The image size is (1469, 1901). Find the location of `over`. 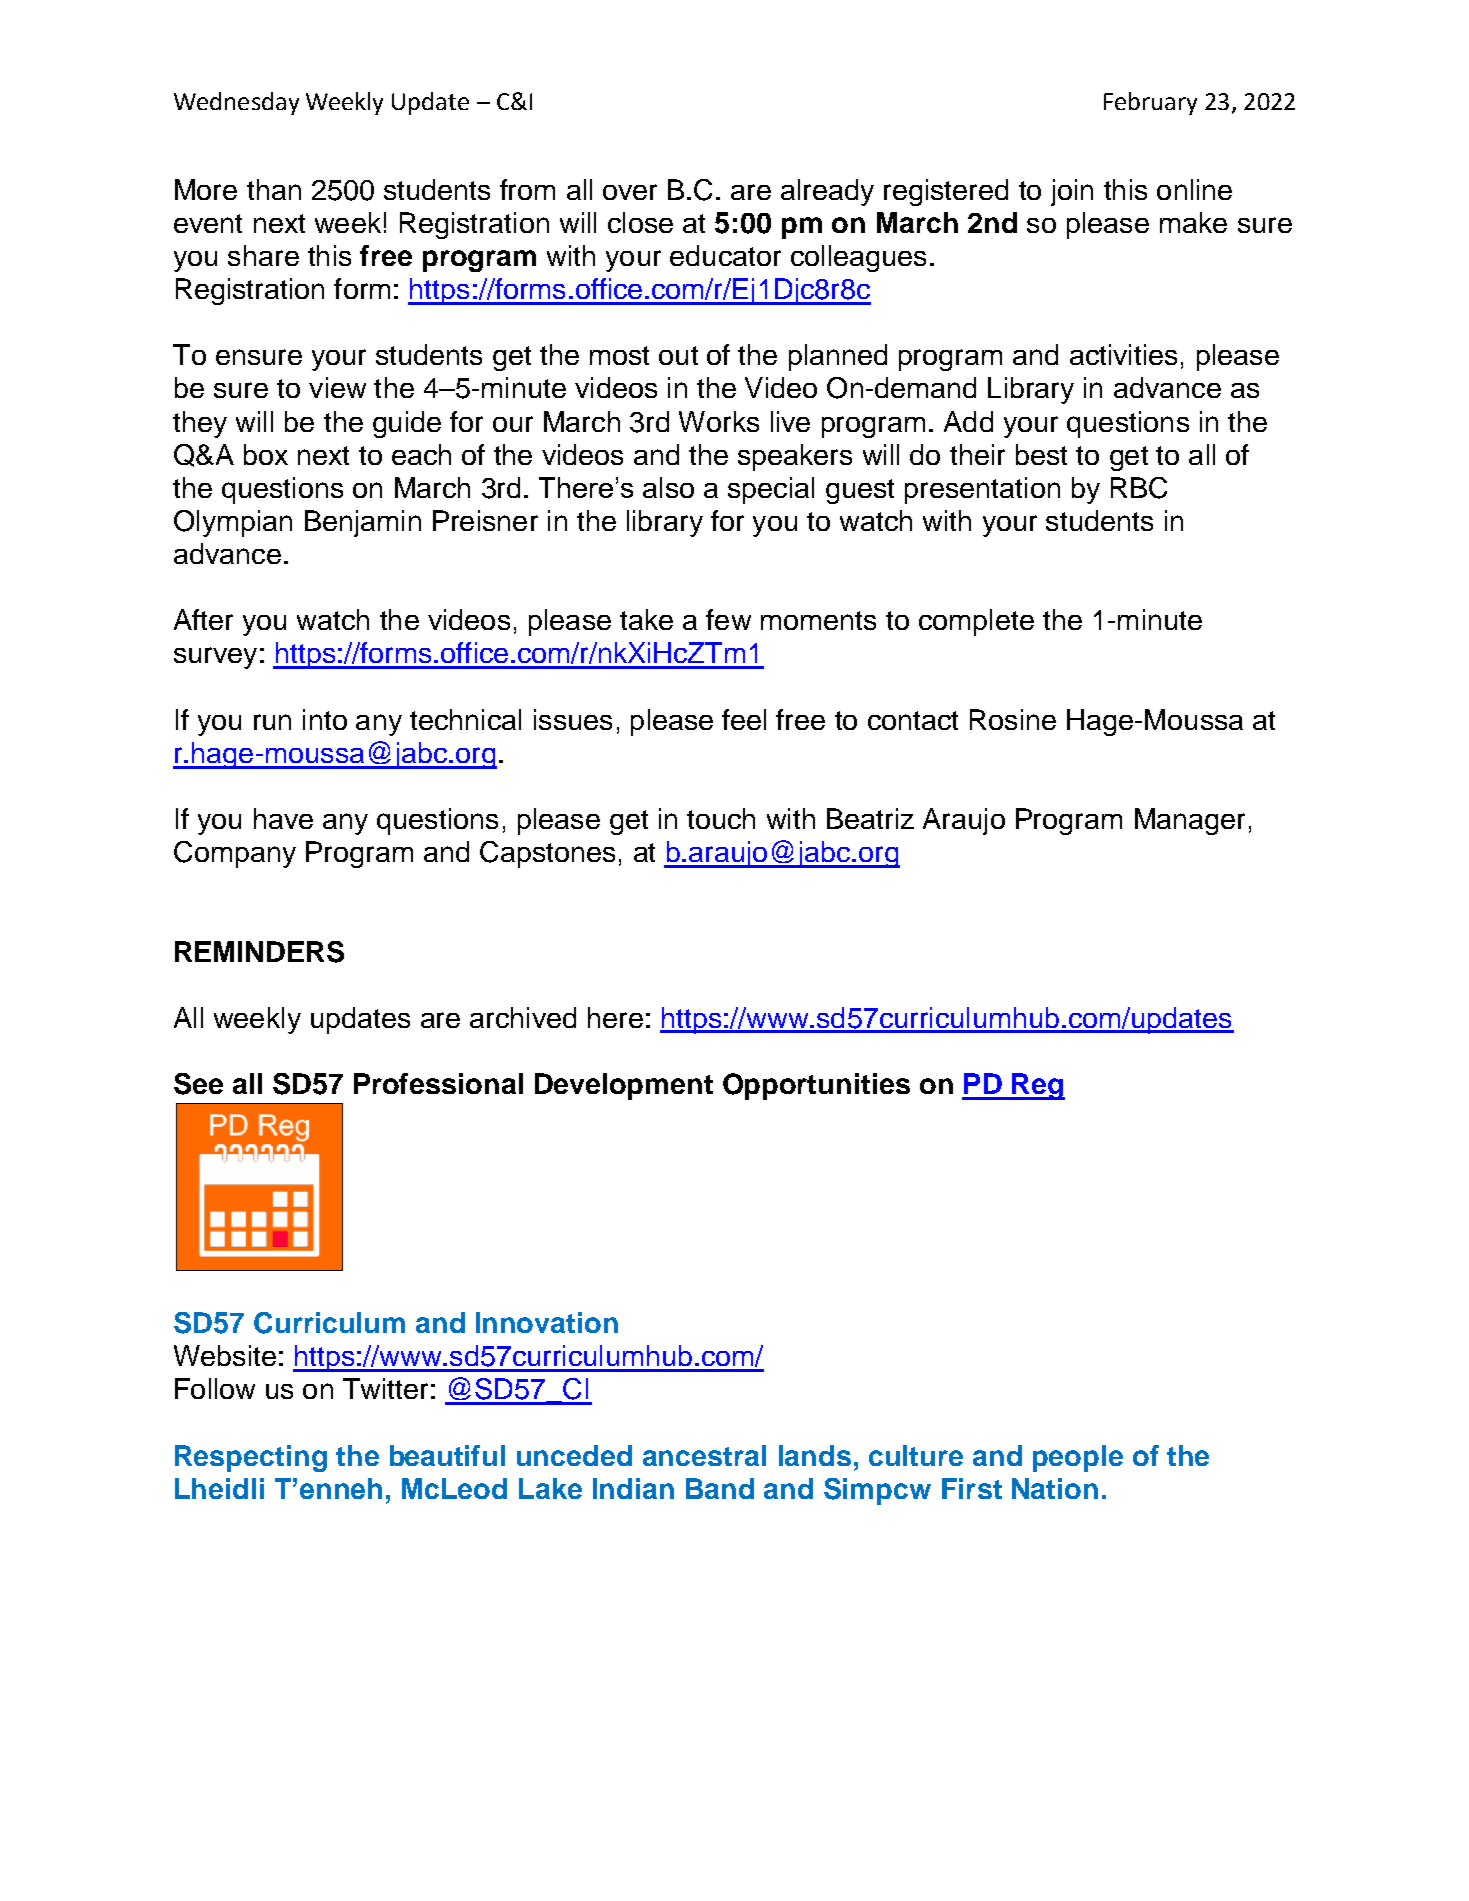

over is located at coordinates (630, 192).
